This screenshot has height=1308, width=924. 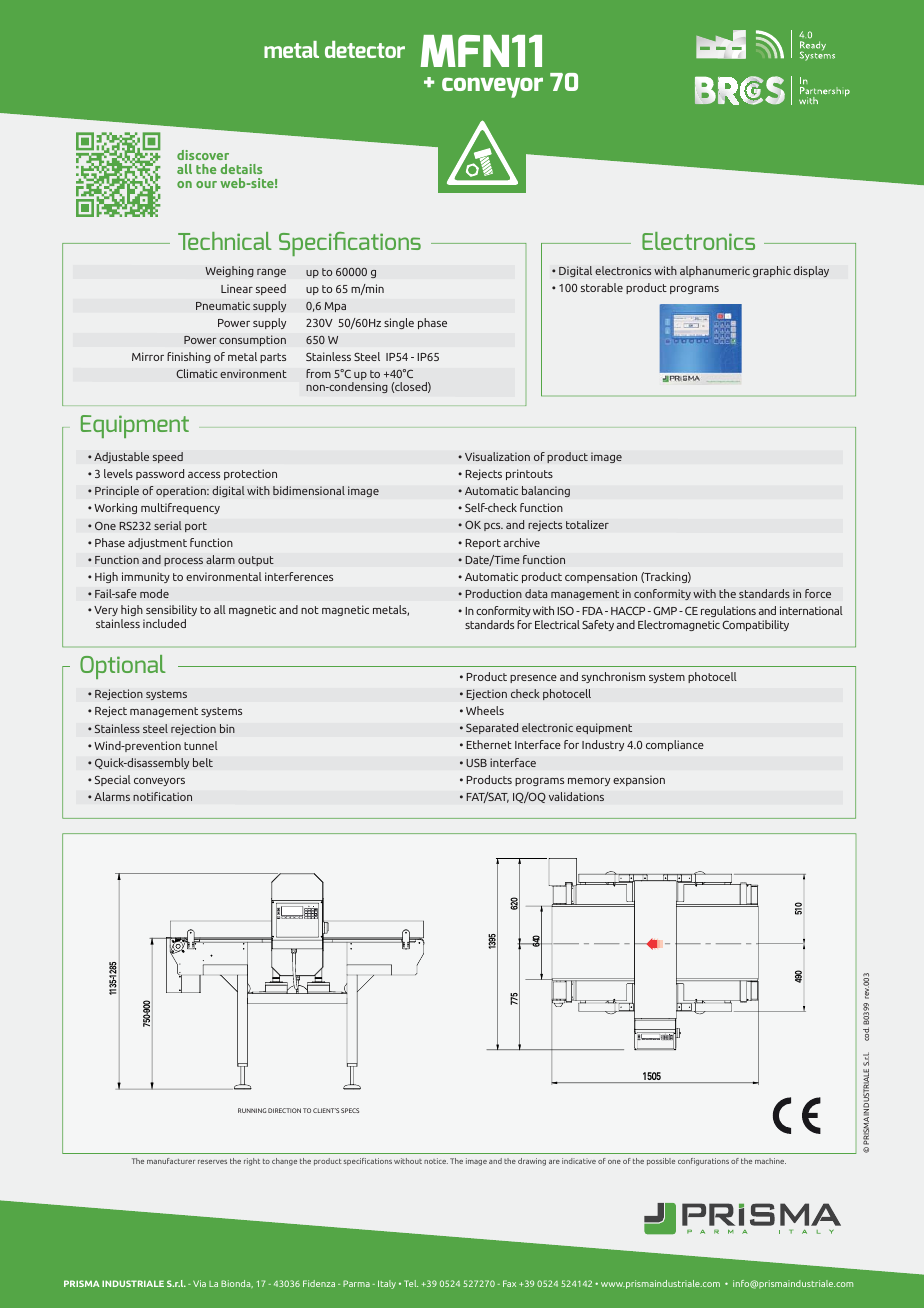 What do you see at coordinates (485, 710) in the screenshot?
I see `Wheels` at bounding box center [485, 710].
